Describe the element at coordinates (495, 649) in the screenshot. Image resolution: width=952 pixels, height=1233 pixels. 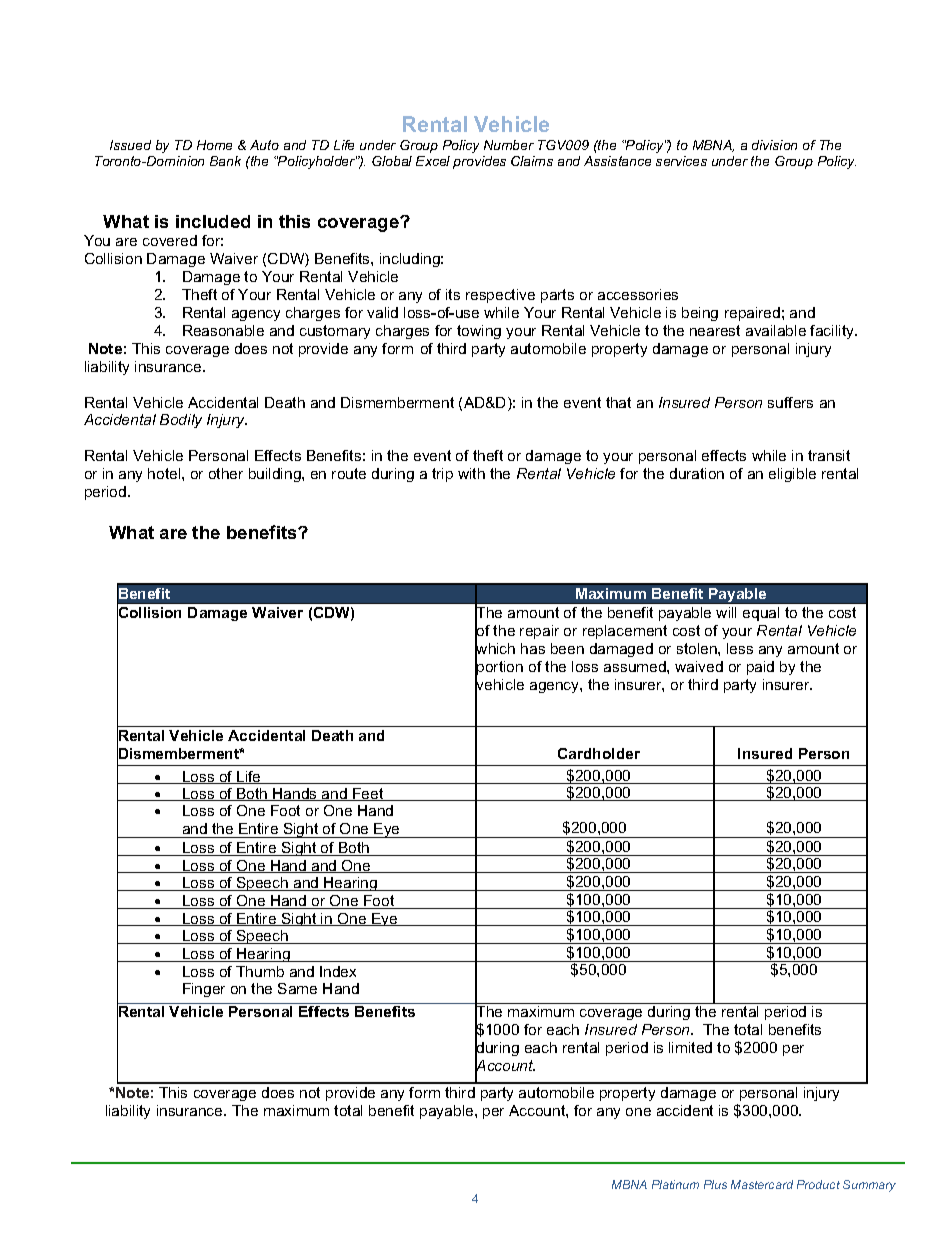
I see `which` at that location.
